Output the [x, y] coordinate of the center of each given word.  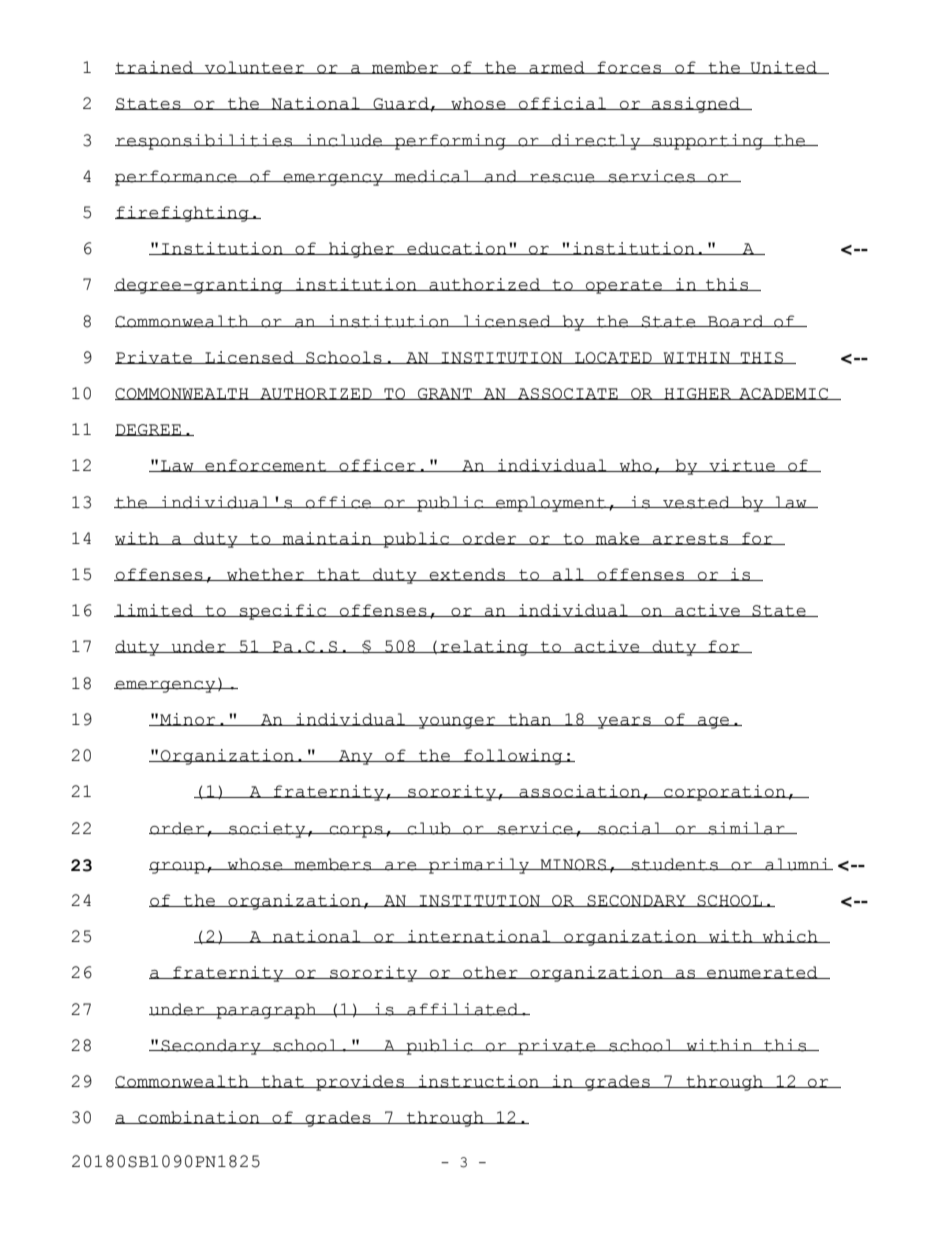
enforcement [266, 465]
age [714, 723]
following [513, 757]
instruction [478, 1081]
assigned [696, 105]
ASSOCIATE [568, 394]
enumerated [762, 972]
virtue [742, 465]
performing [450, 142]
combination [199, 1117]
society [267, 830]
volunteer [255, 67]
